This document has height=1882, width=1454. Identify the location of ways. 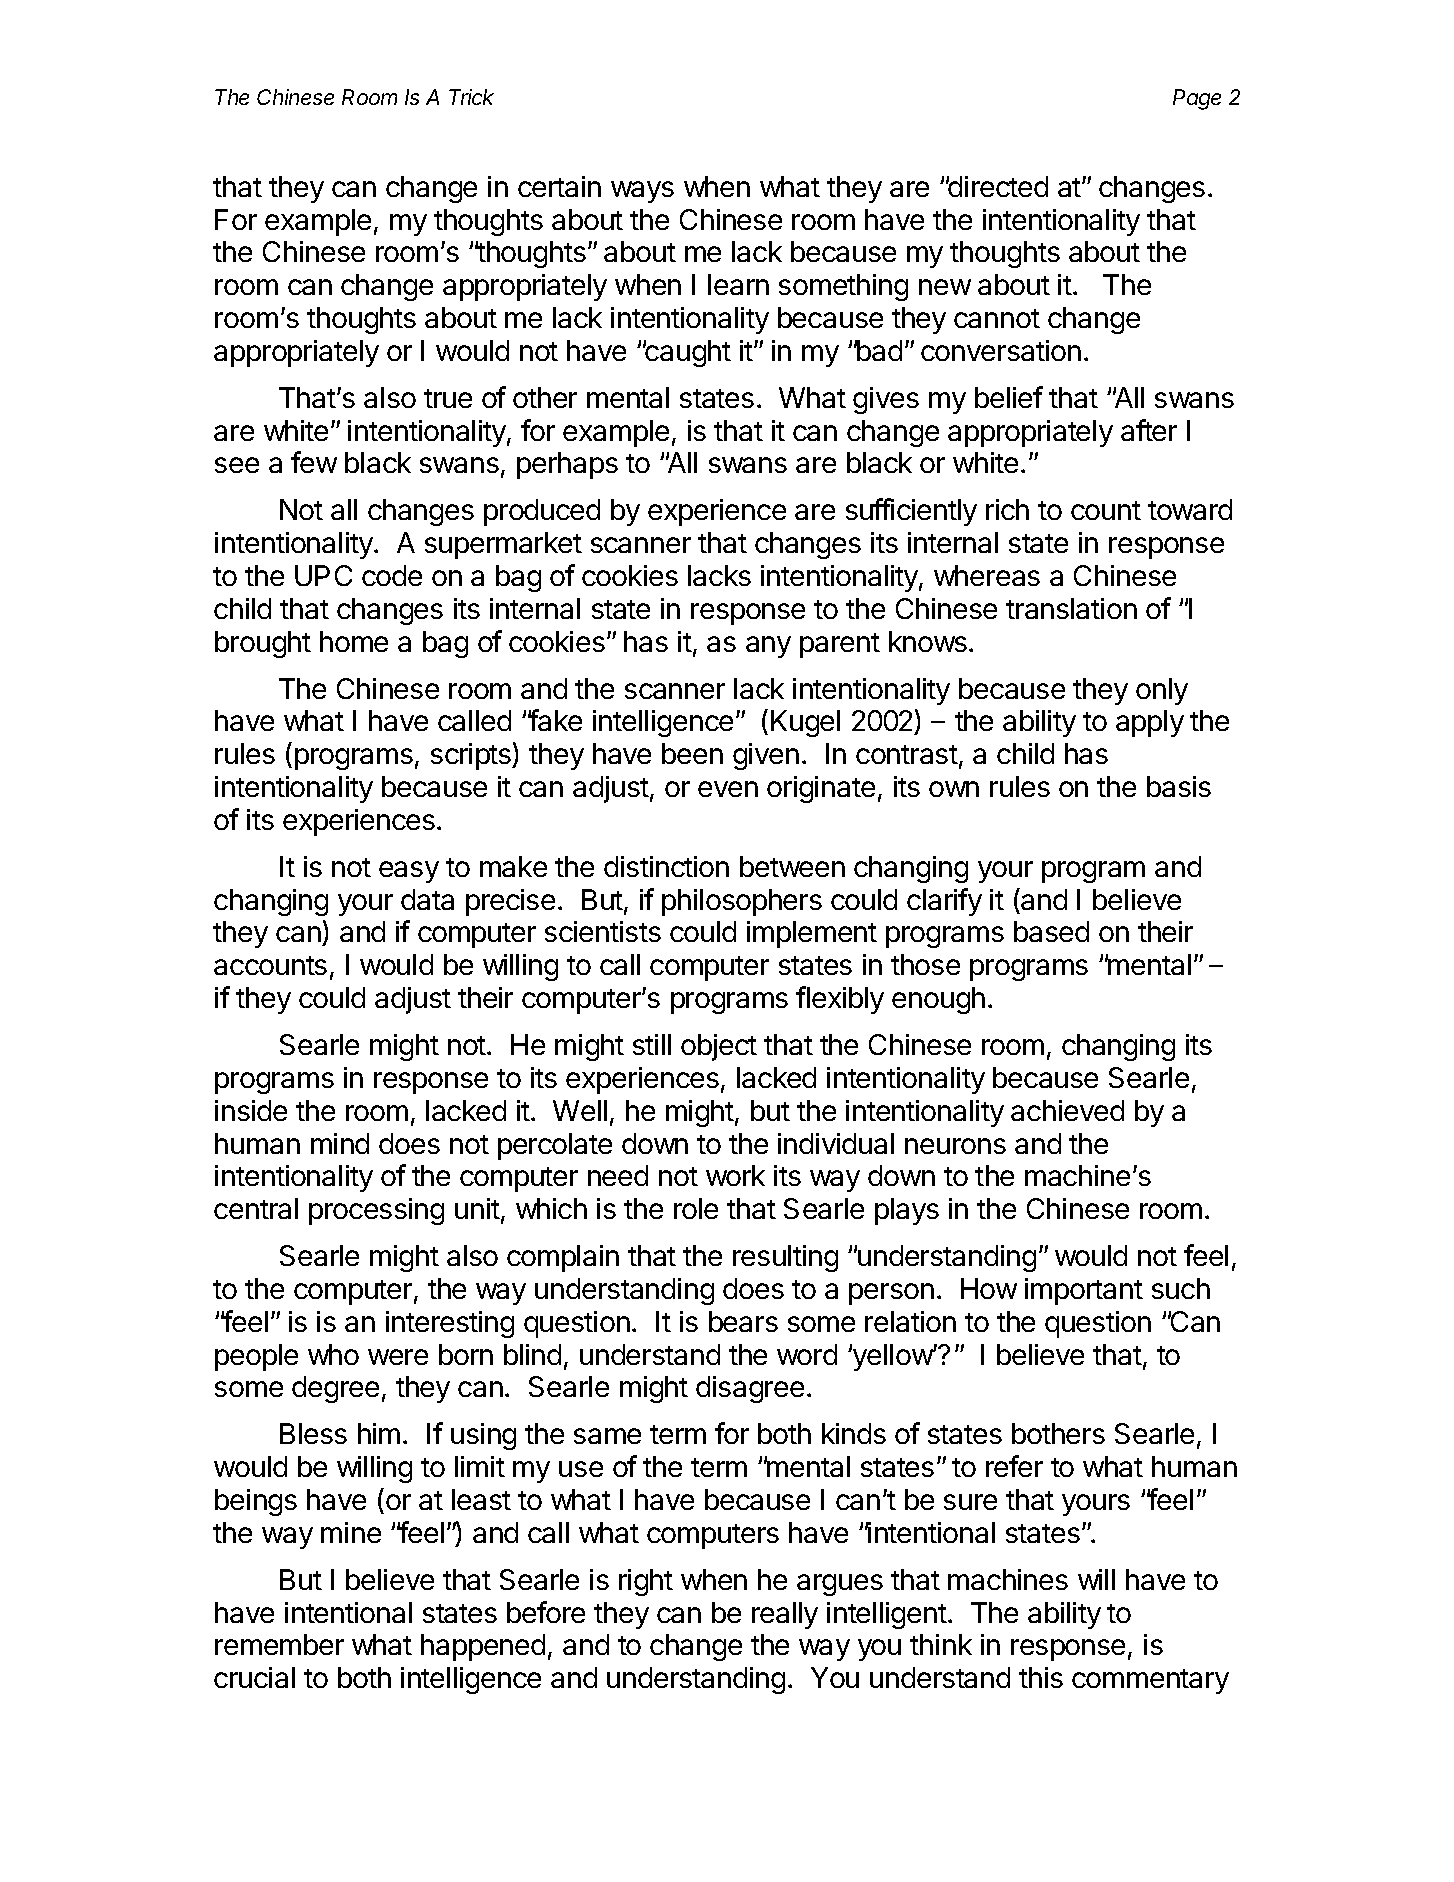
(642, 192).
